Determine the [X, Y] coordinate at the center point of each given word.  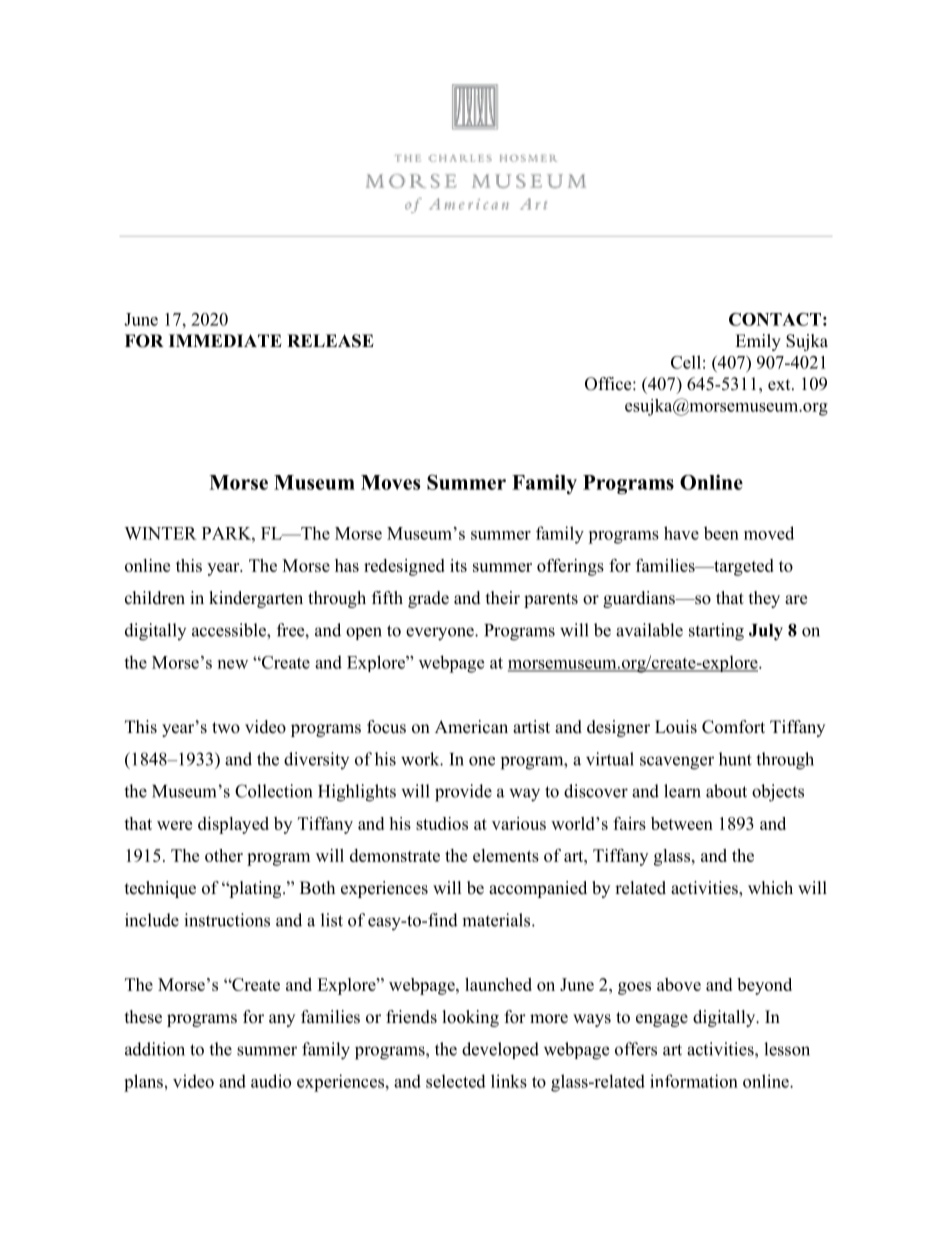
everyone [441, 634]
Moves [390, 482]
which [770, 888]
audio [271, 1081]
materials [497, 920]
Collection [273, 791]
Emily [758, 342]
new [233, 664]
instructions [227, 920]
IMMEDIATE [225, 340]
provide [463, 793]
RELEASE [330, 341]
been [721, 533]
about [726, 791]
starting [716, 632]
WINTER [160, 533]
